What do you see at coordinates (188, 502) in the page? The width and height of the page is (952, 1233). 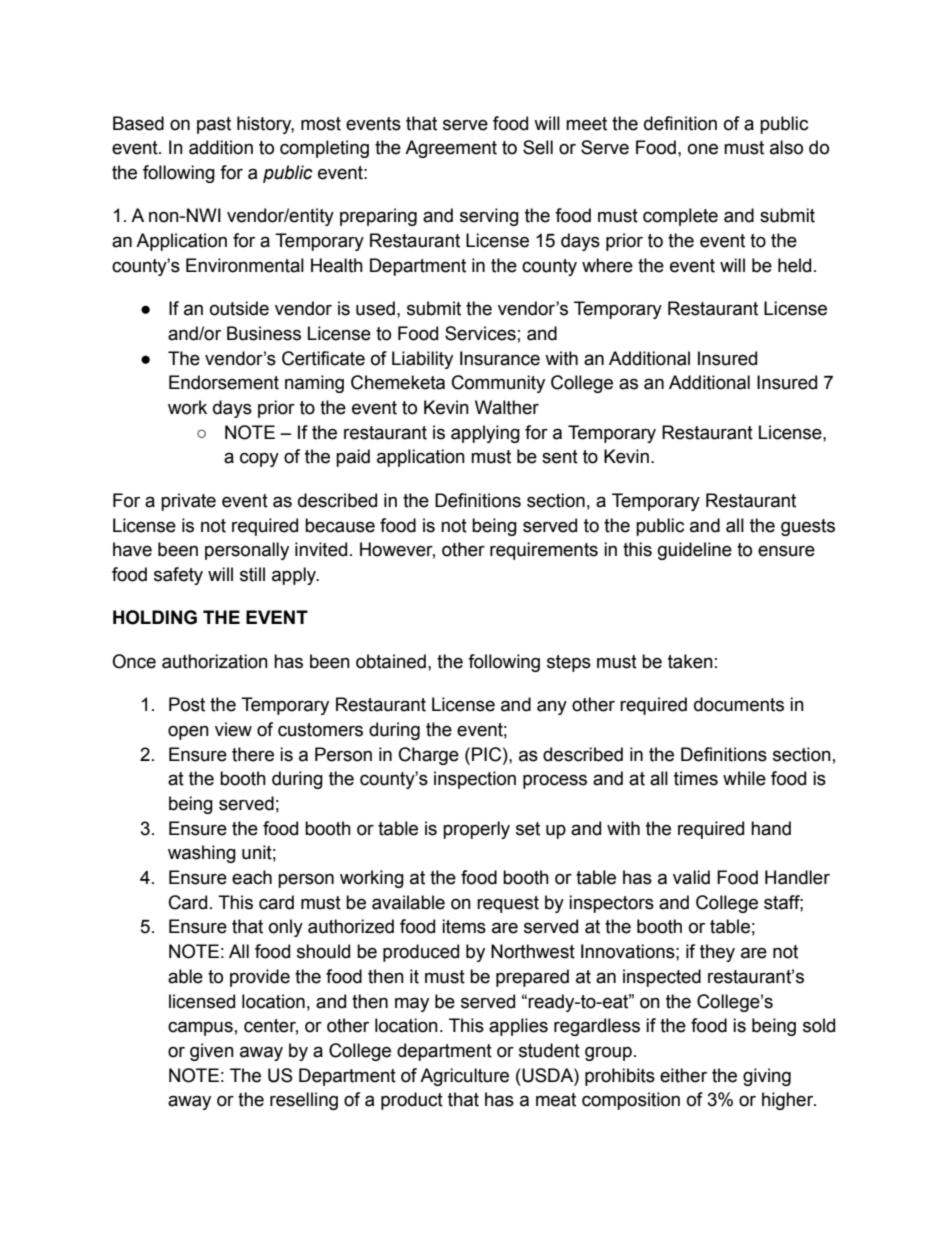 I see `private` at bounding box center [188, 502].
